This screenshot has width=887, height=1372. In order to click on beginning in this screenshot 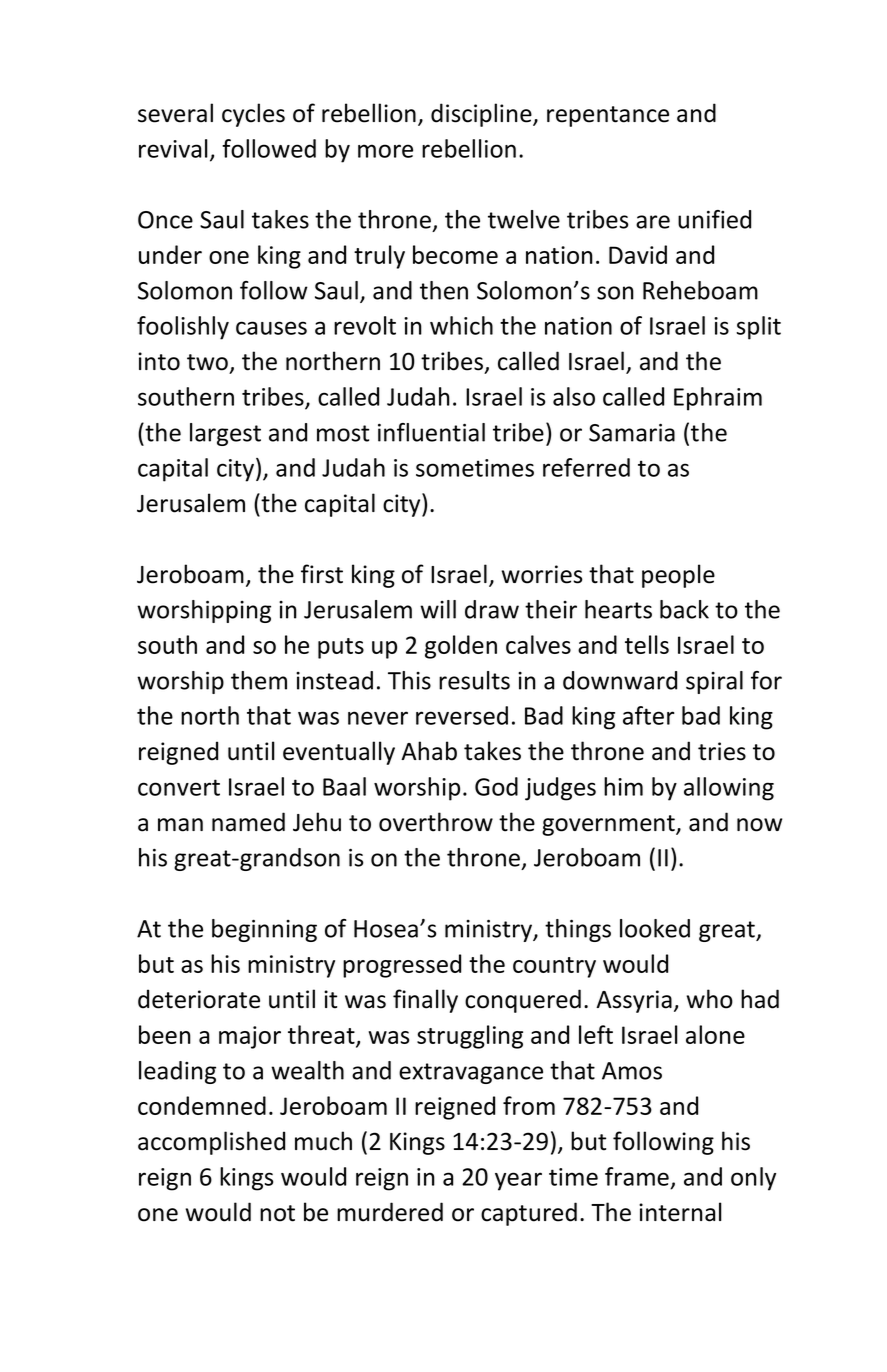, I will do `click(264, 930)`.
